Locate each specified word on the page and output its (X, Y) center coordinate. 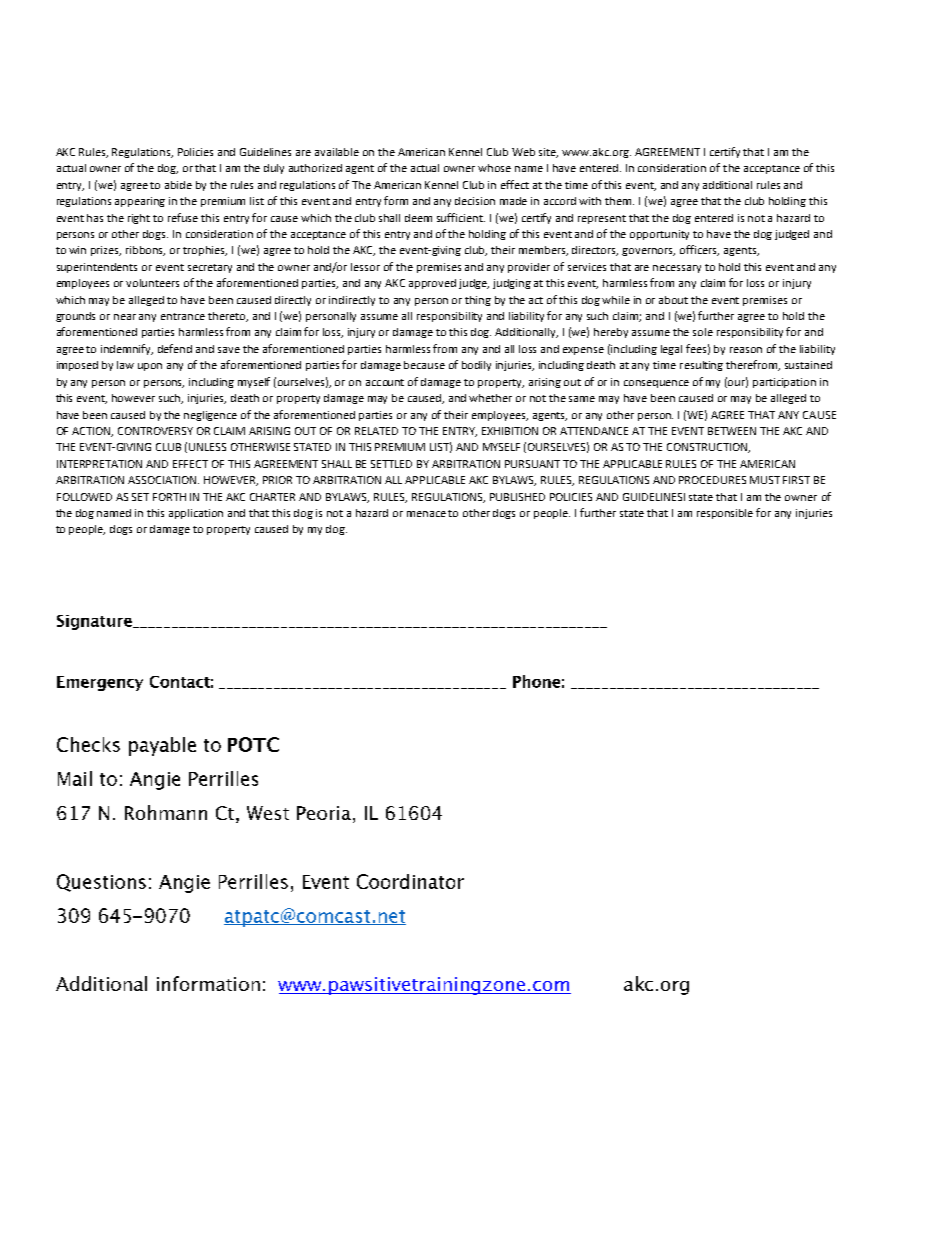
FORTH (169, 497)
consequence (656, 384)
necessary (677, 269)
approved (432, 284)
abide (178, 185)
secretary (210, 268)
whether (490, 398)
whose (494, 168)
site (548, 153)
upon (150, 367)
